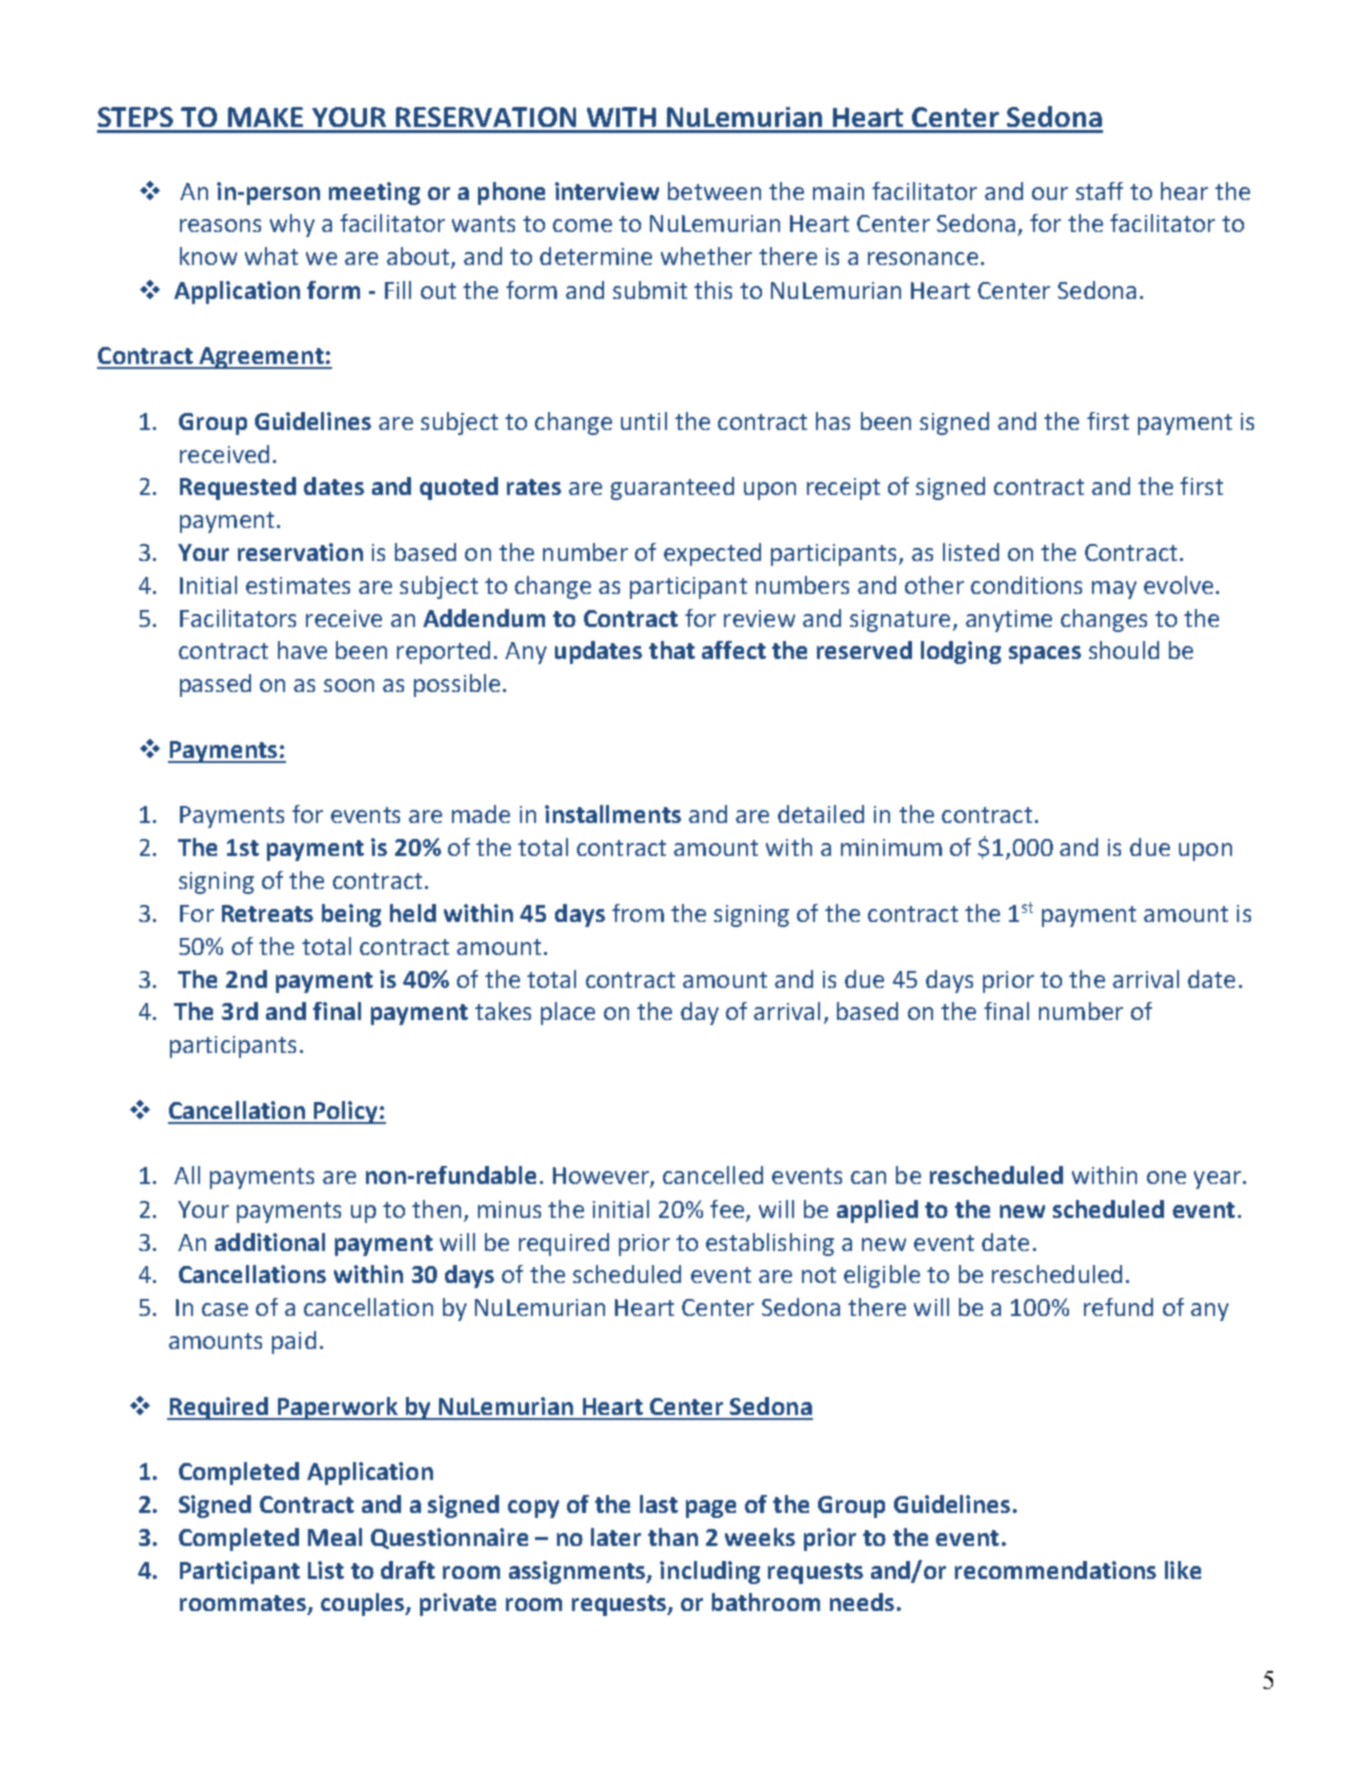  What do you see at coordinates (1099, 191) in the screenshot?
I see `staff` at bounding box center [1099, 191].
